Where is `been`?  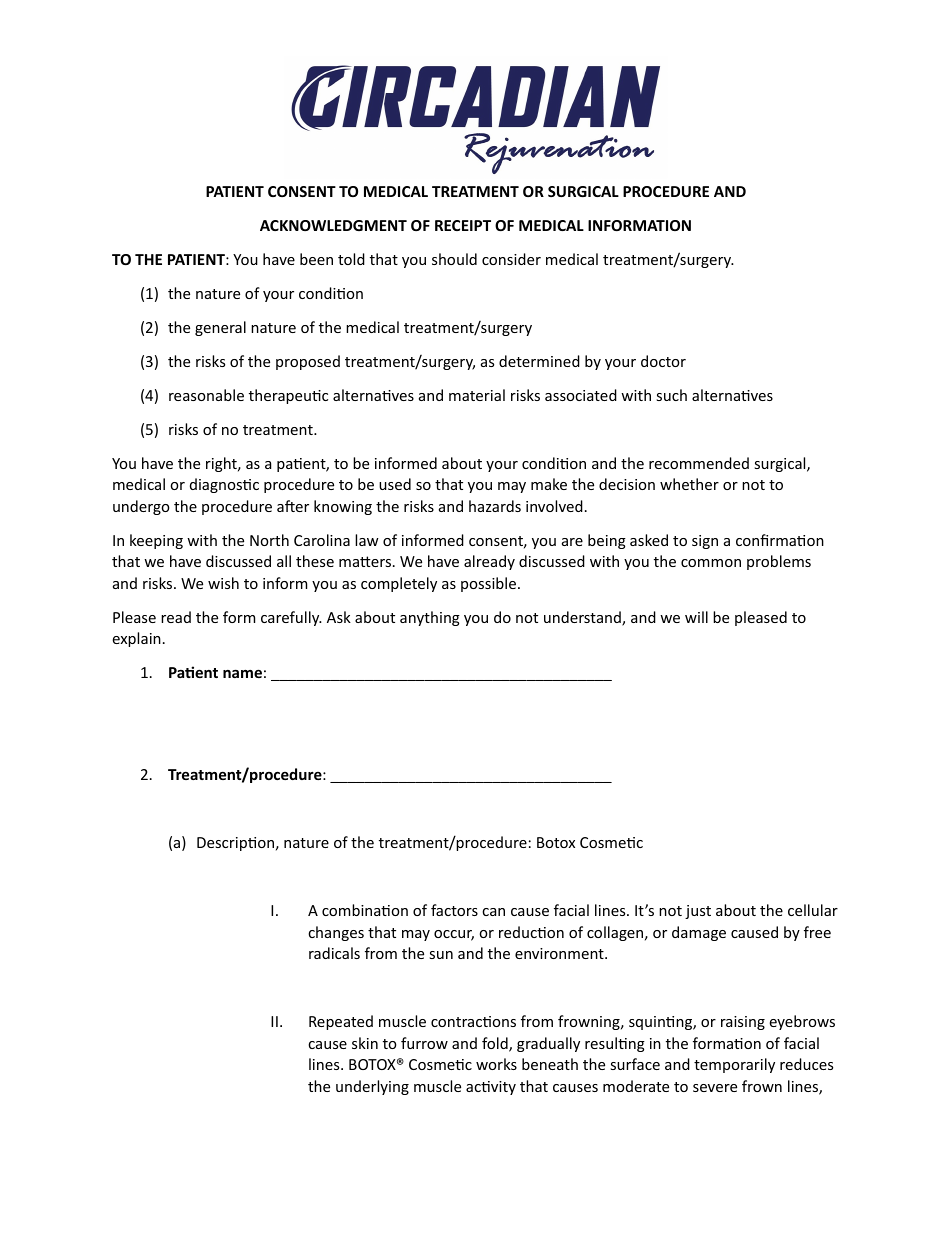
been is located at coordinates (316, 259).
